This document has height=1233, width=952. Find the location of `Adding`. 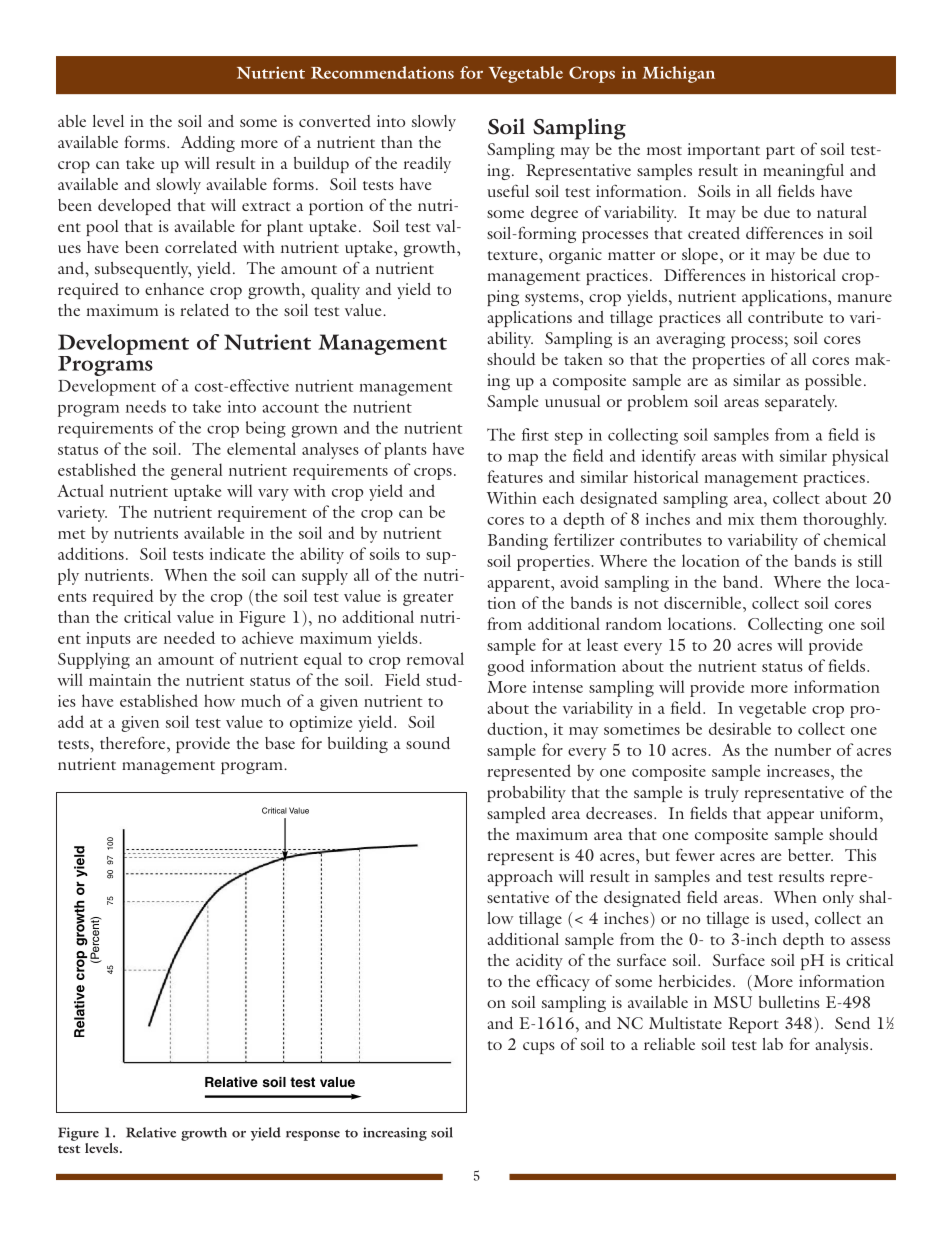

Adding is located at coordinates (208, 144).
